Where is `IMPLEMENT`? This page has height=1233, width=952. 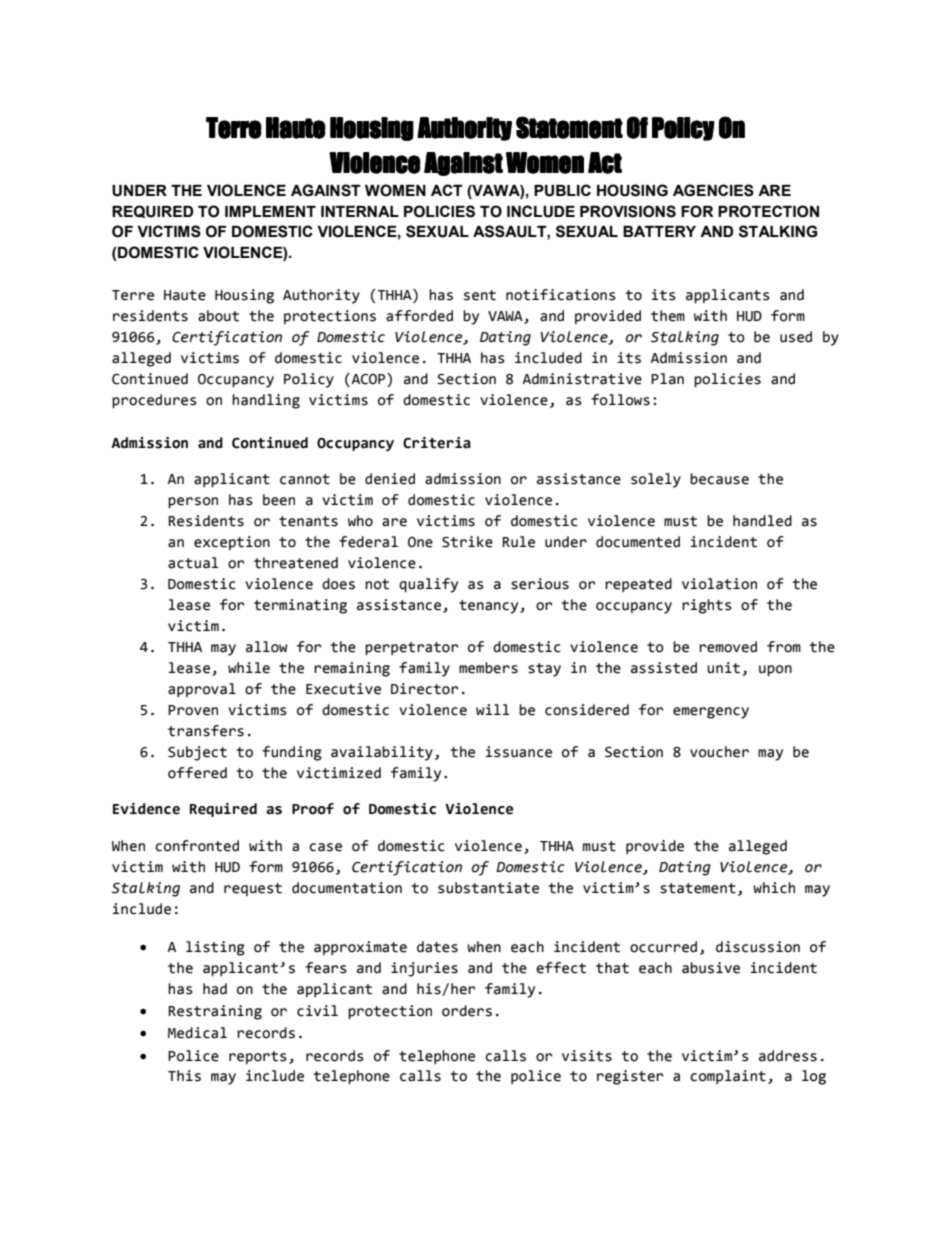 IMPLEMENT is located at coordinates (270, 211).
